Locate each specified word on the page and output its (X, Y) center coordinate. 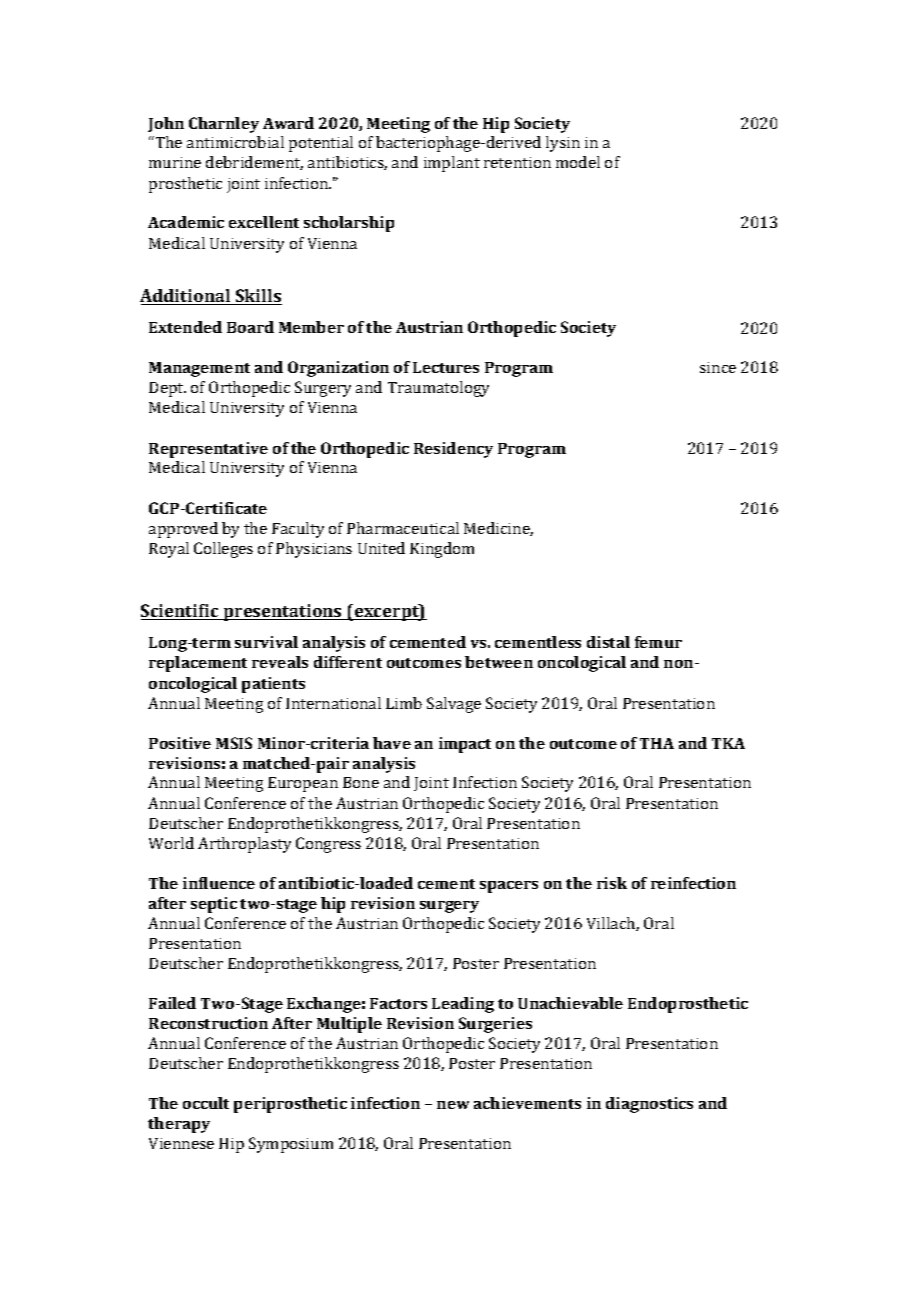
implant (452, 164)
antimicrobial (235, 142)
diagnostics (649, 1105)
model (578, 162)
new (453, 1105)
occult (206, 1103)
